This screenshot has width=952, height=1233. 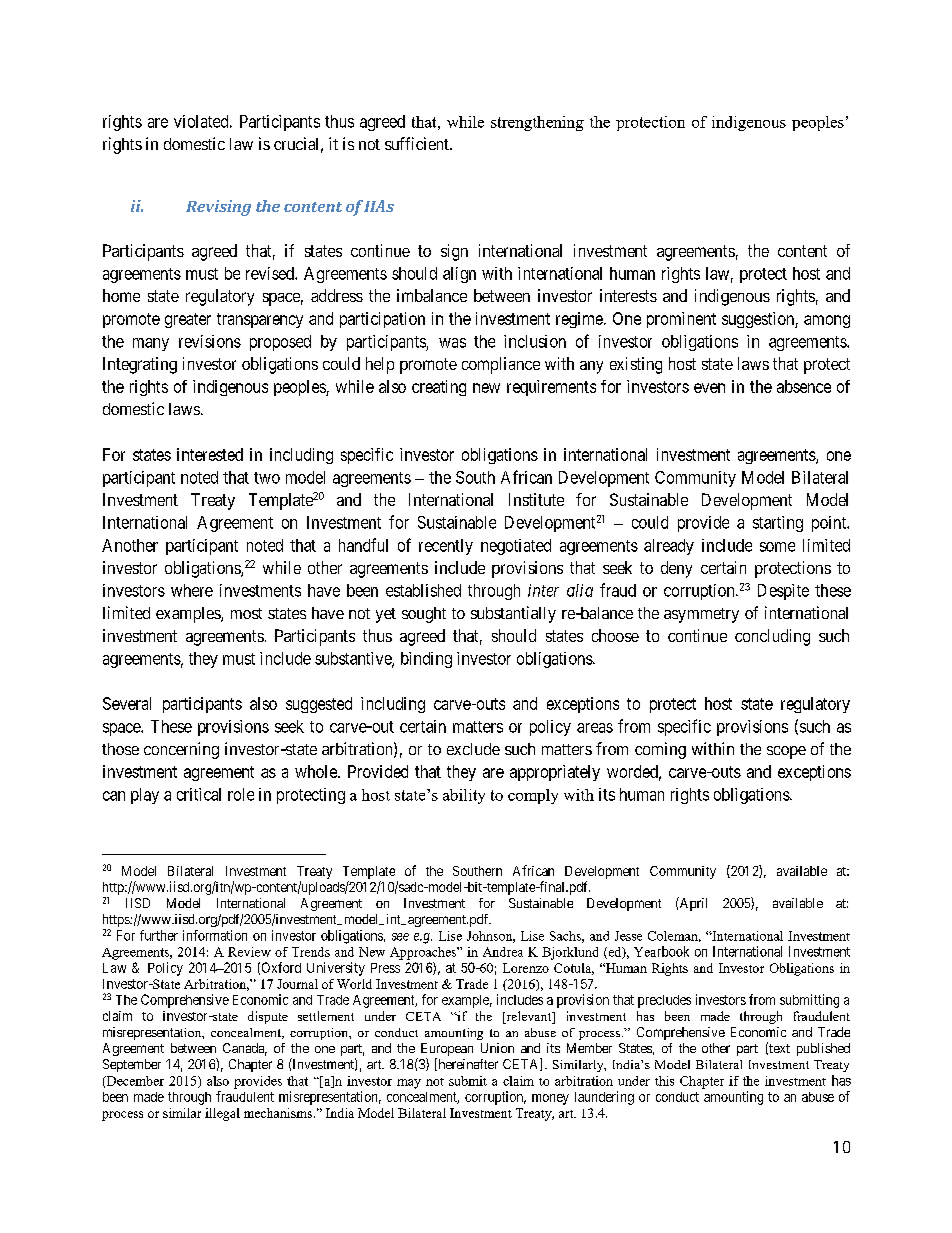 What do you see at coordinates (664, 1081) in the screenshot?
I see `this` at bounding box center [664, 1081].
